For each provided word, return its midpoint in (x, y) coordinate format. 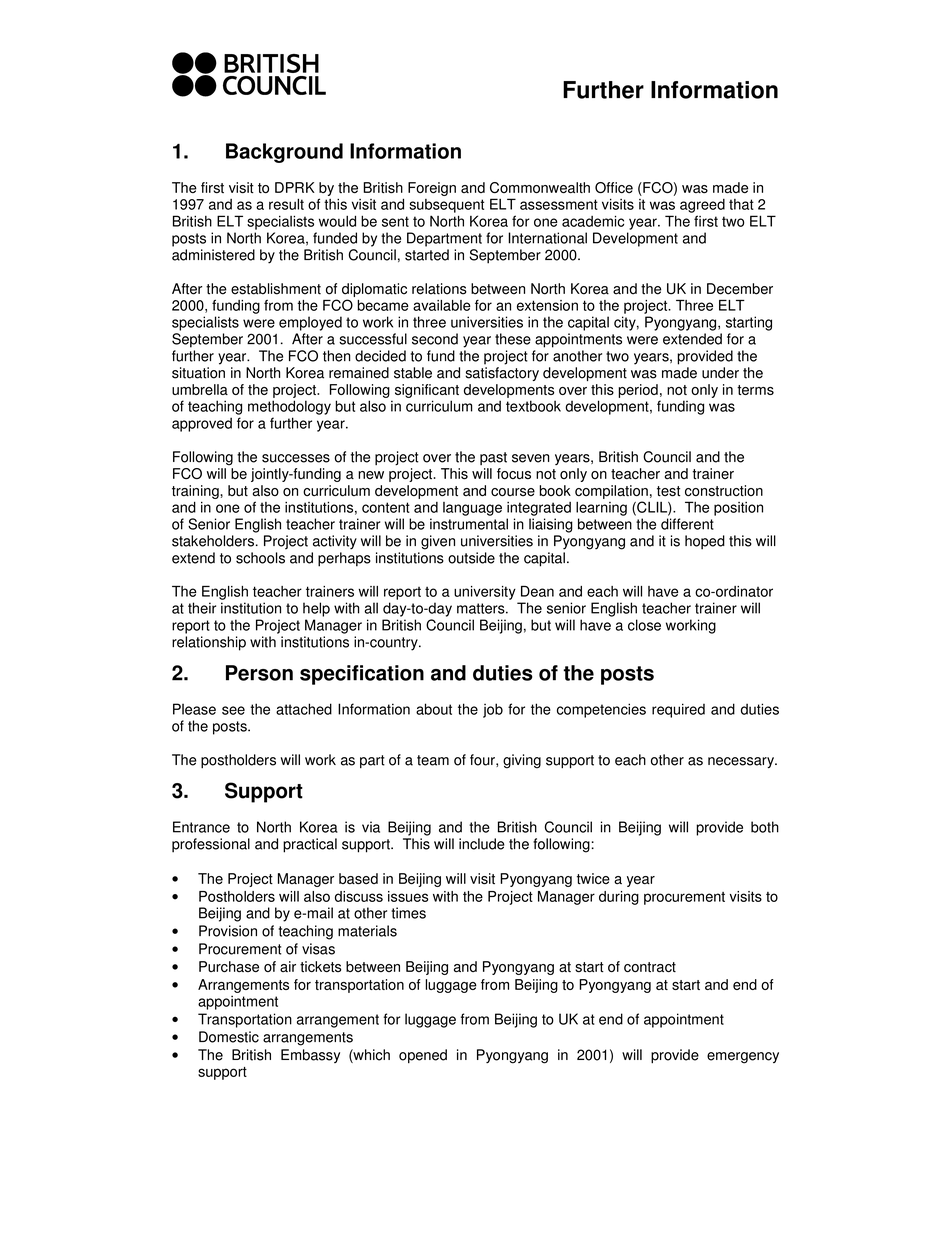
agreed (702, 206)
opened (423, 1056)
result (286, 204)
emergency (743, 1058)
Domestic (229, 1037)
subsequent (446, 206)
